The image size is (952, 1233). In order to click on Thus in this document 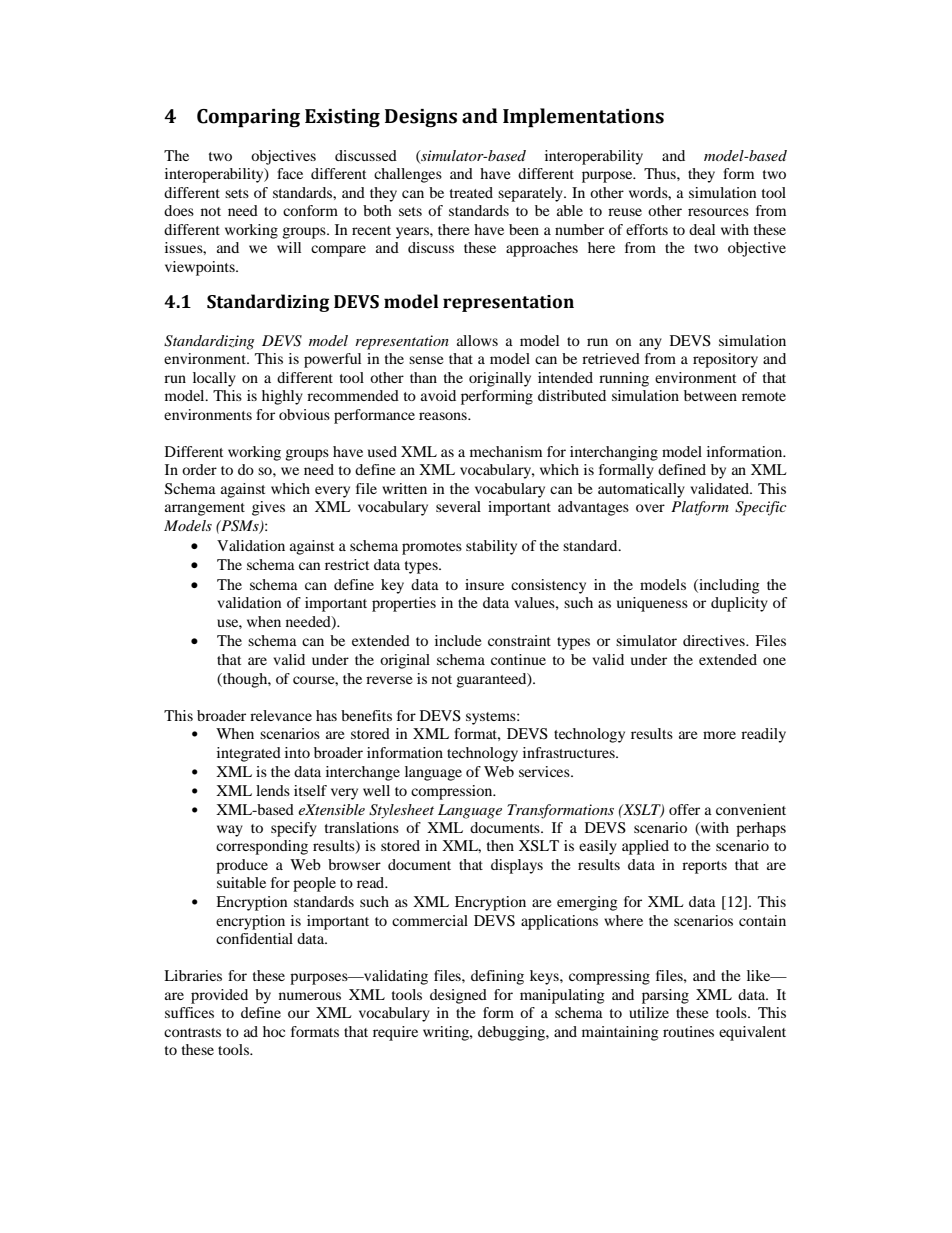, I will do `click(661, 173)`.
